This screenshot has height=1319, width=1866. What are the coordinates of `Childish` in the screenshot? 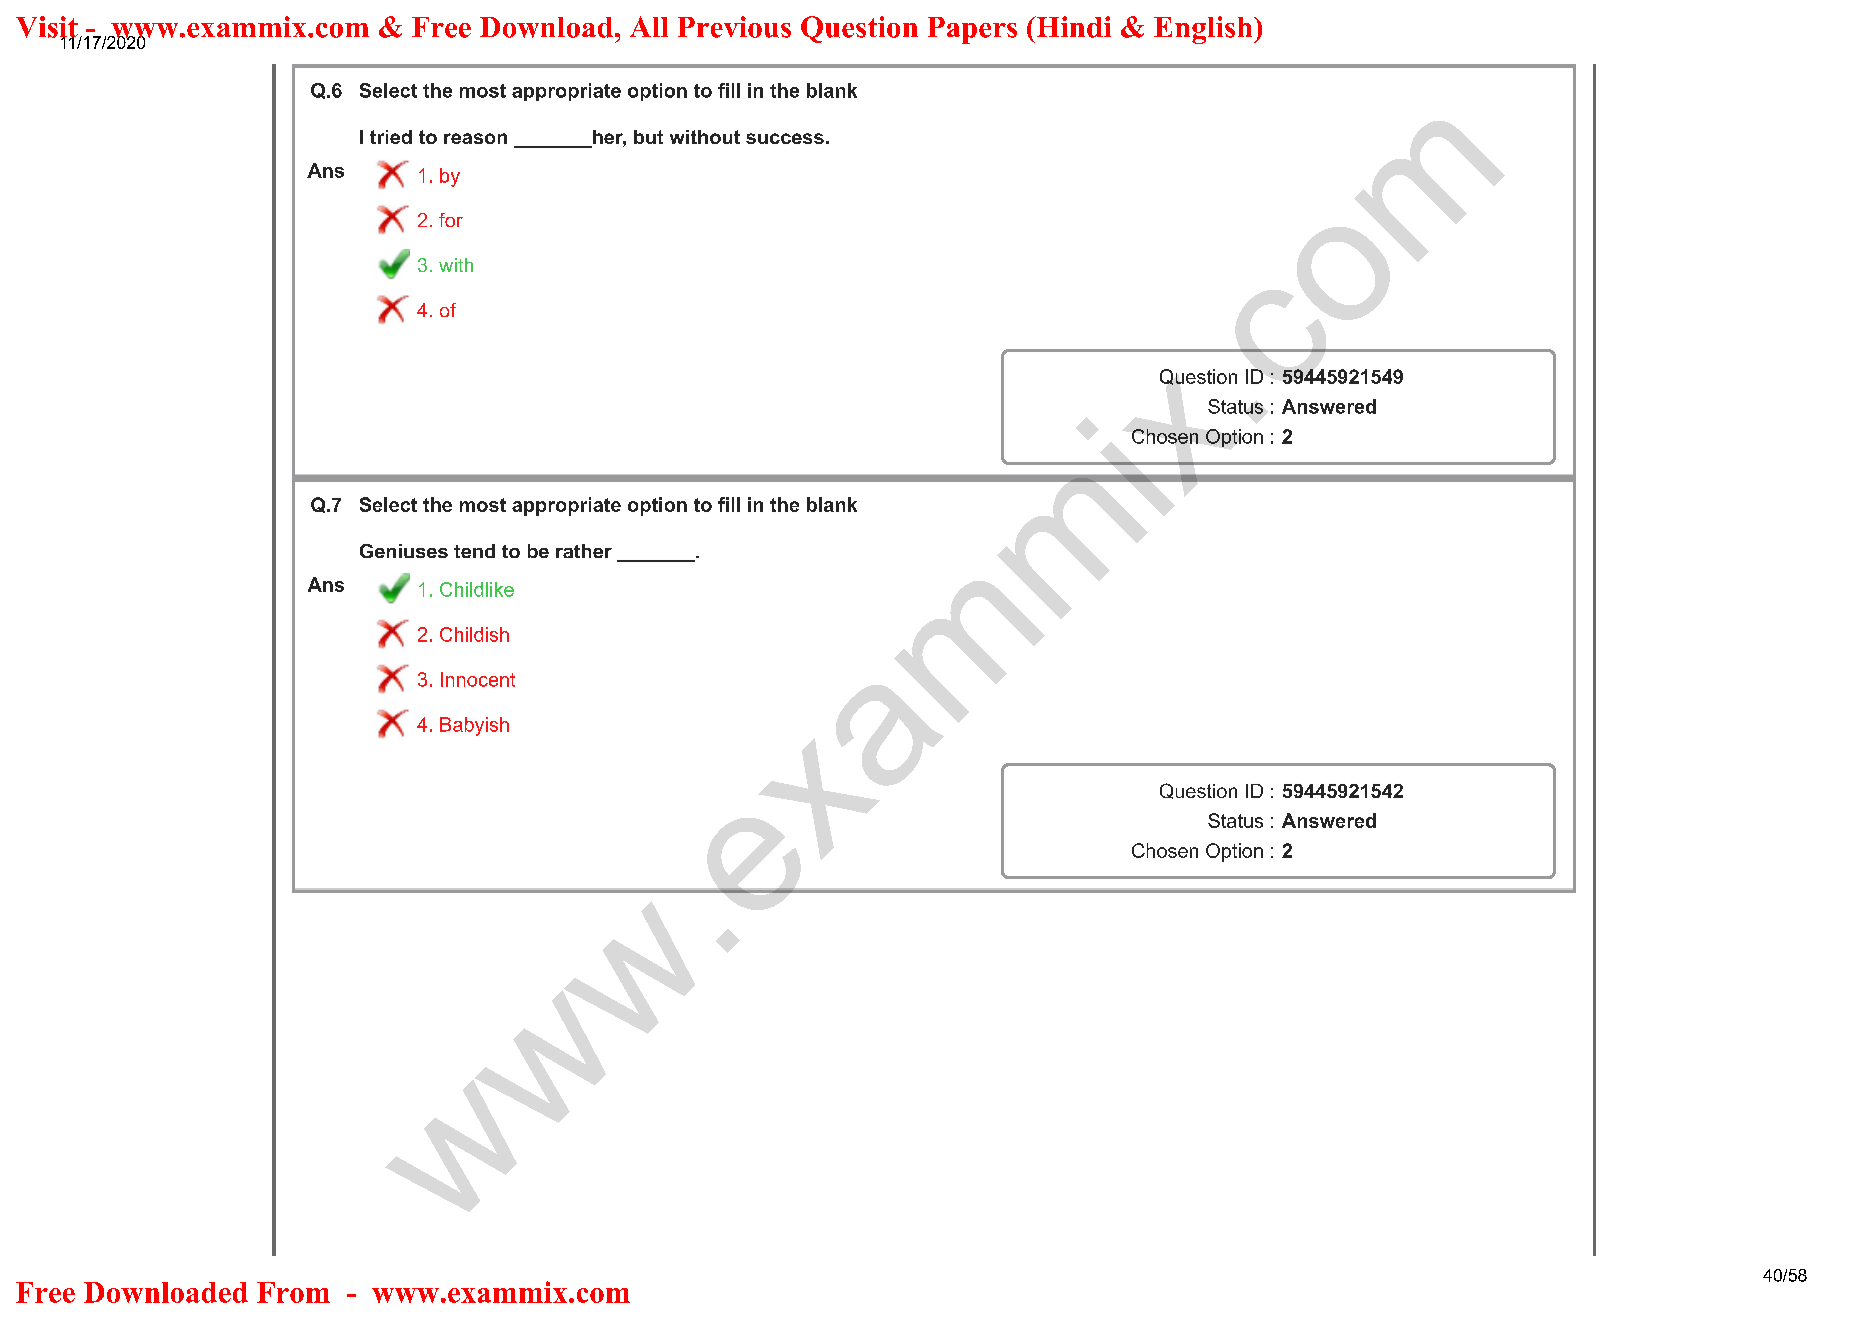 It's located at (474, 634).
